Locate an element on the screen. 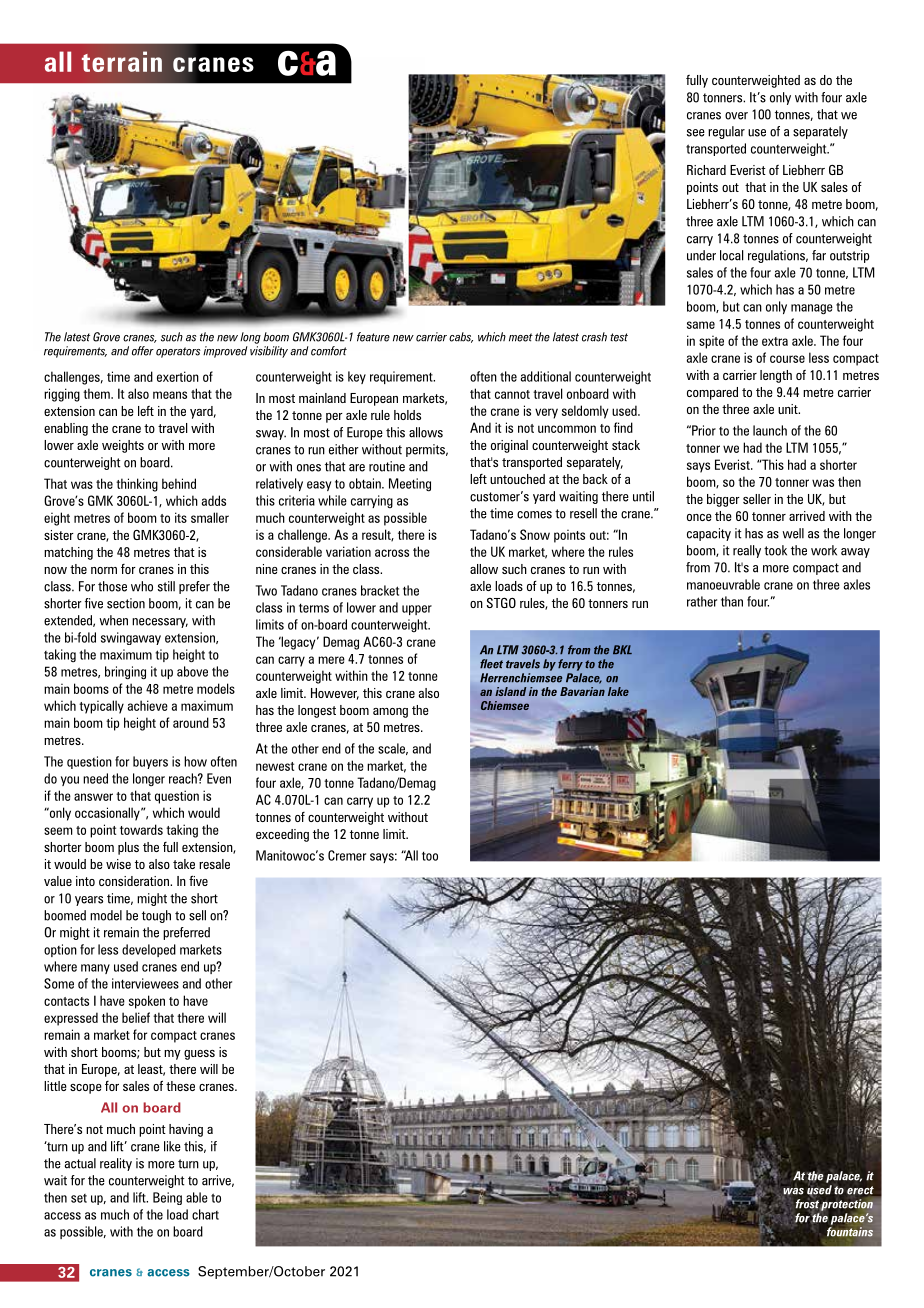 This screenshot has height=1308, width=924. fleet is located at coordinates (491, 664).
